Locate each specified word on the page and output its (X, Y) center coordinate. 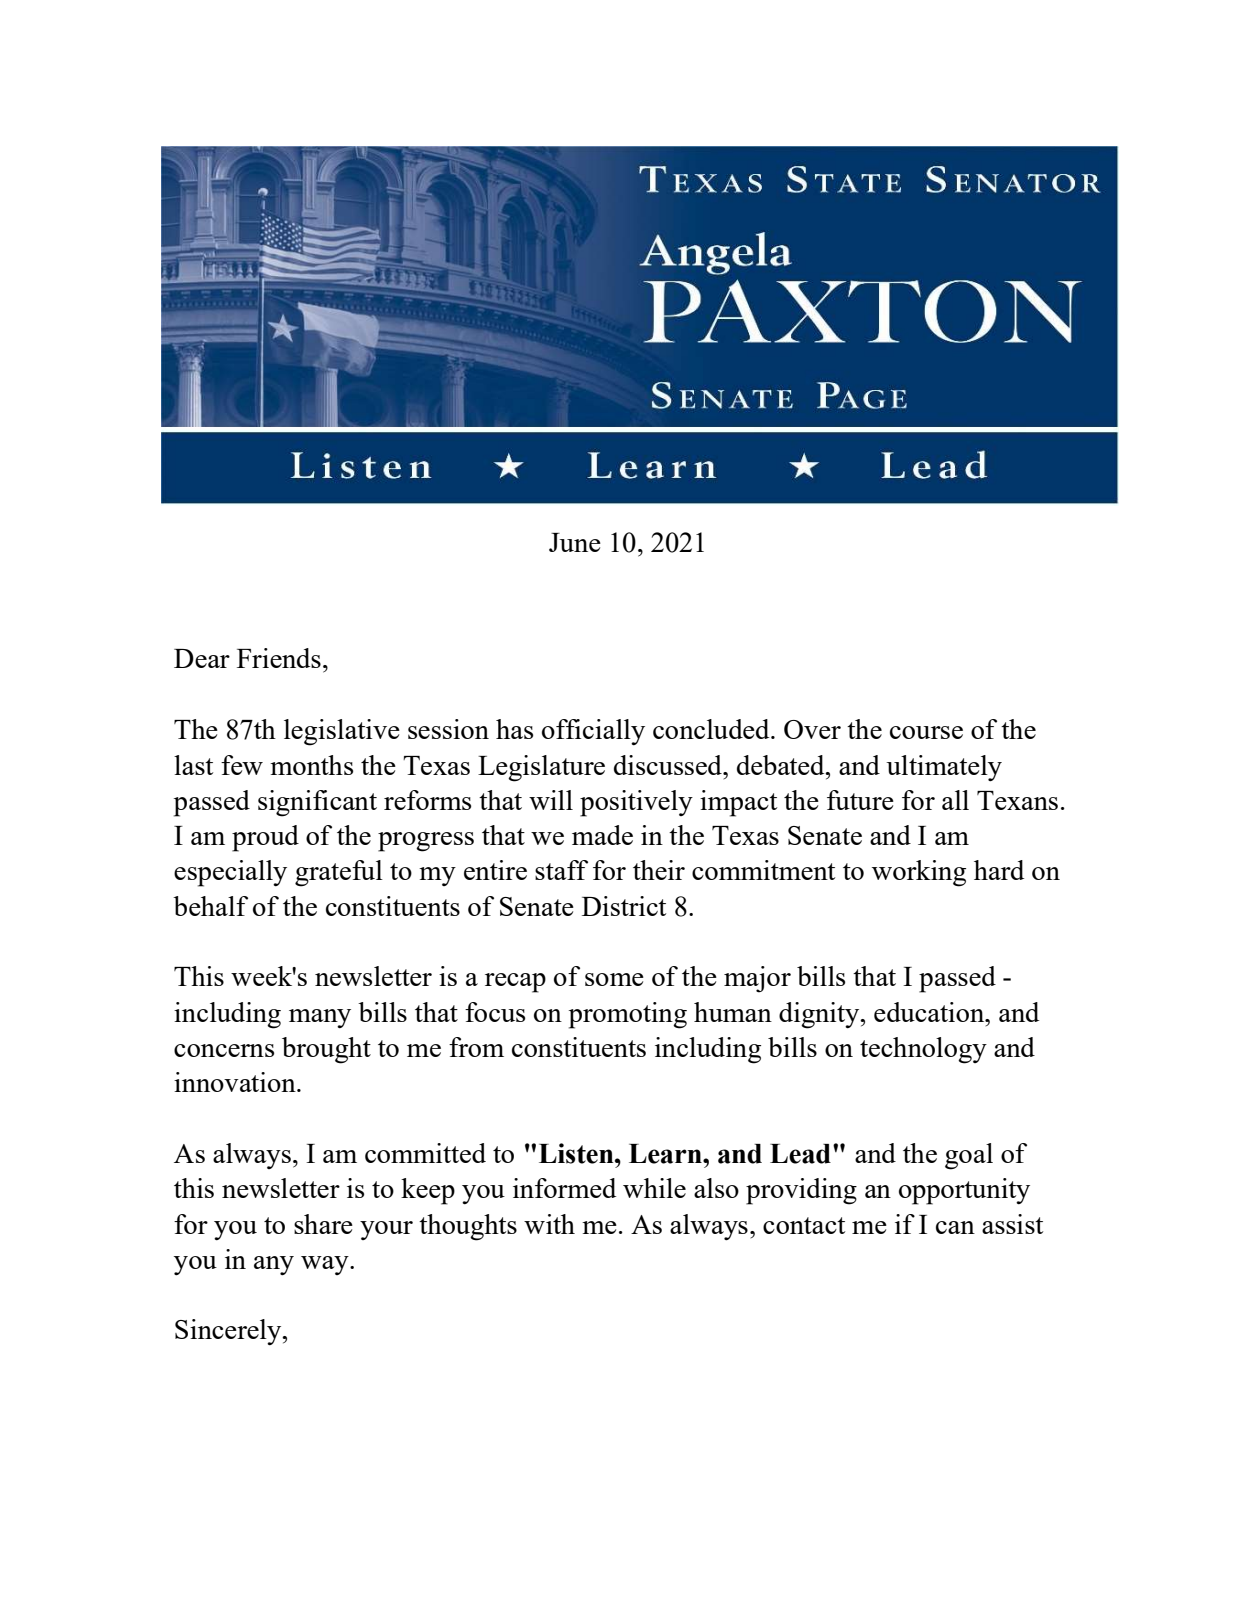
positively (636, 803)
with (549, 1224)
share (323, 1224)
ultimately (944, 768)
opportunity (964, 1191)
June (575, 542)
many (320, 1019)
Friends (279, 658)
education (930, 1012)
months (311, 765)
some (614, 979)
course (926, 732)
